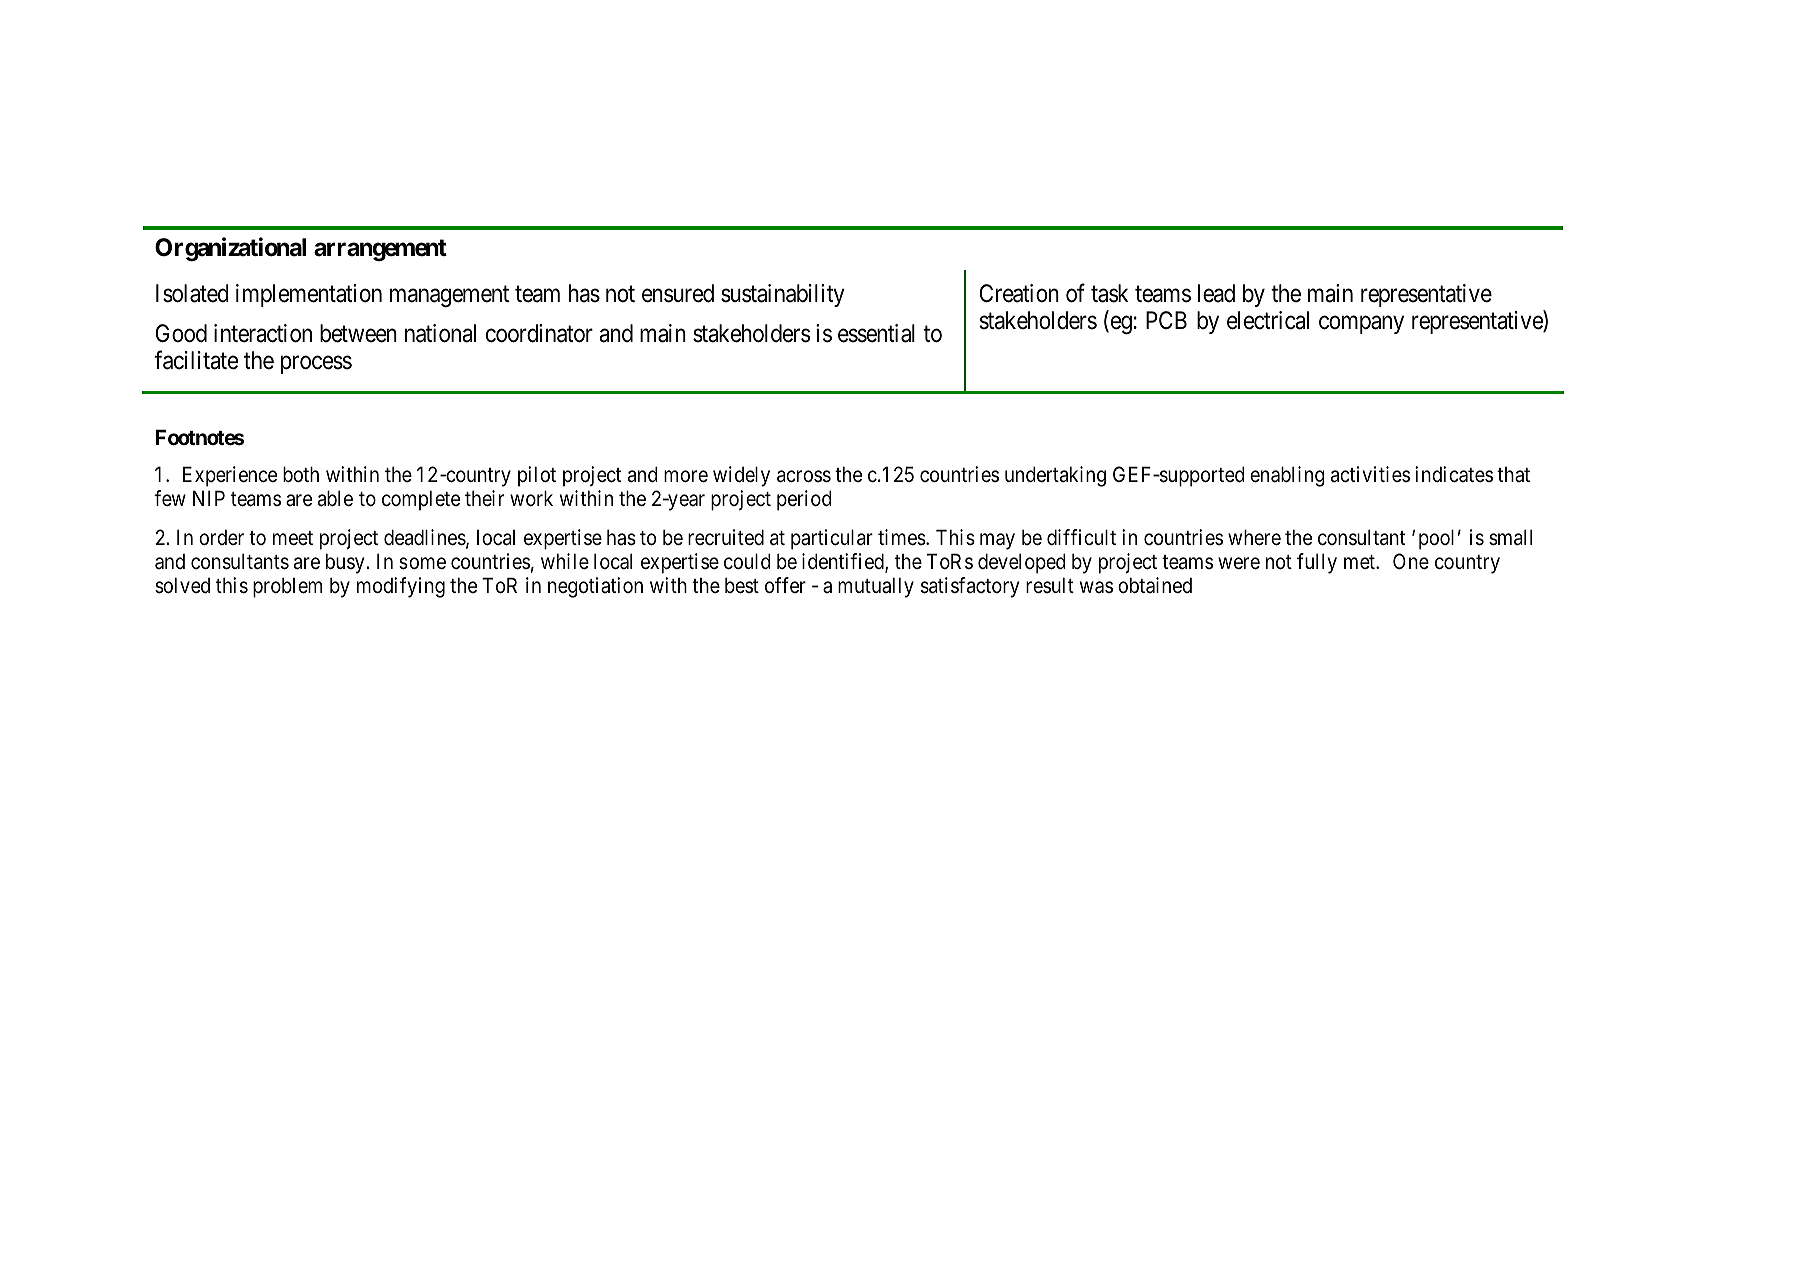 The image size is (1807, 1279). I want to click on problem, so click(287, 587).
